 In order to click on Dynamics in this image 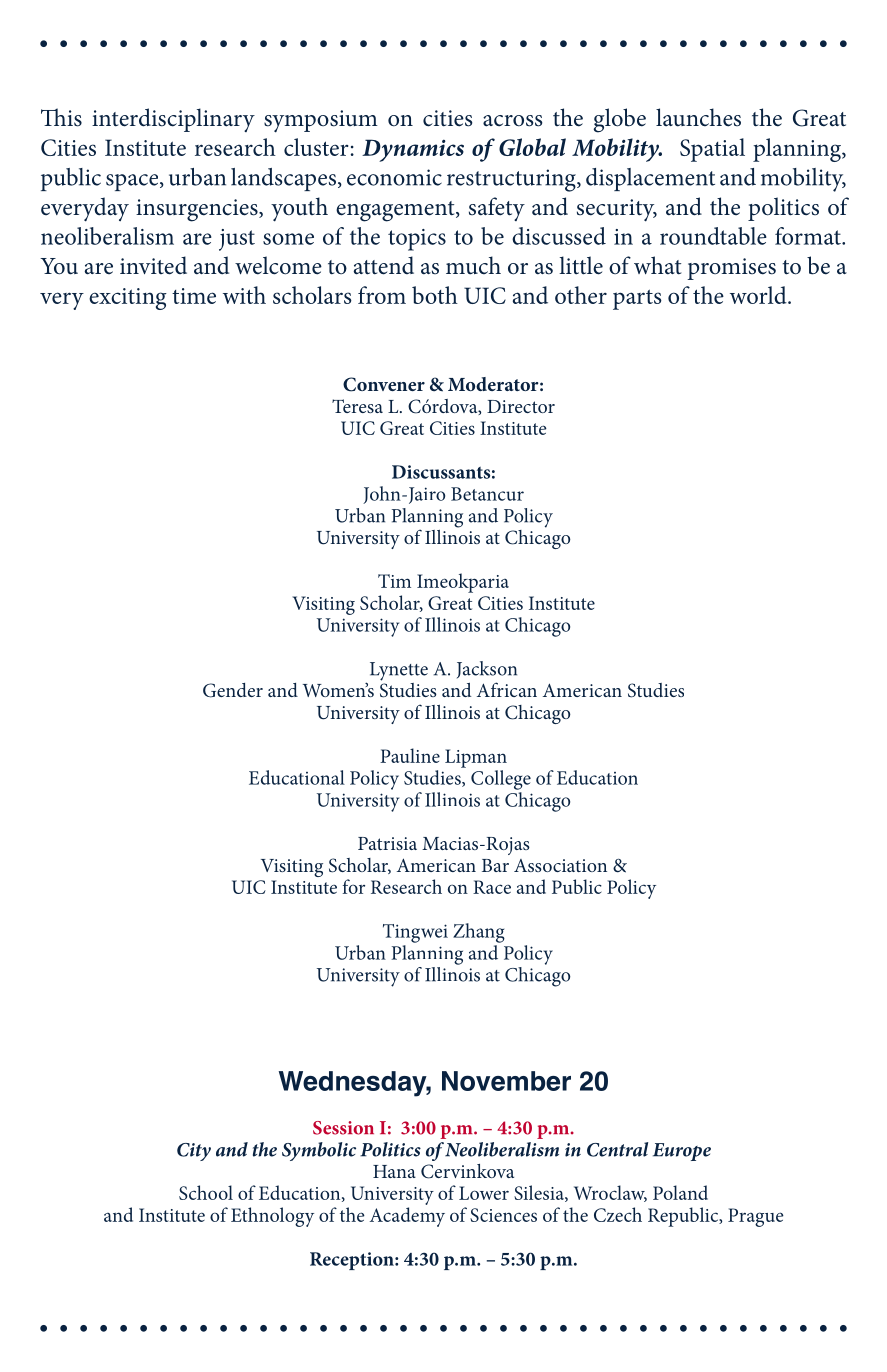, I will do `click(413, 150)`.
